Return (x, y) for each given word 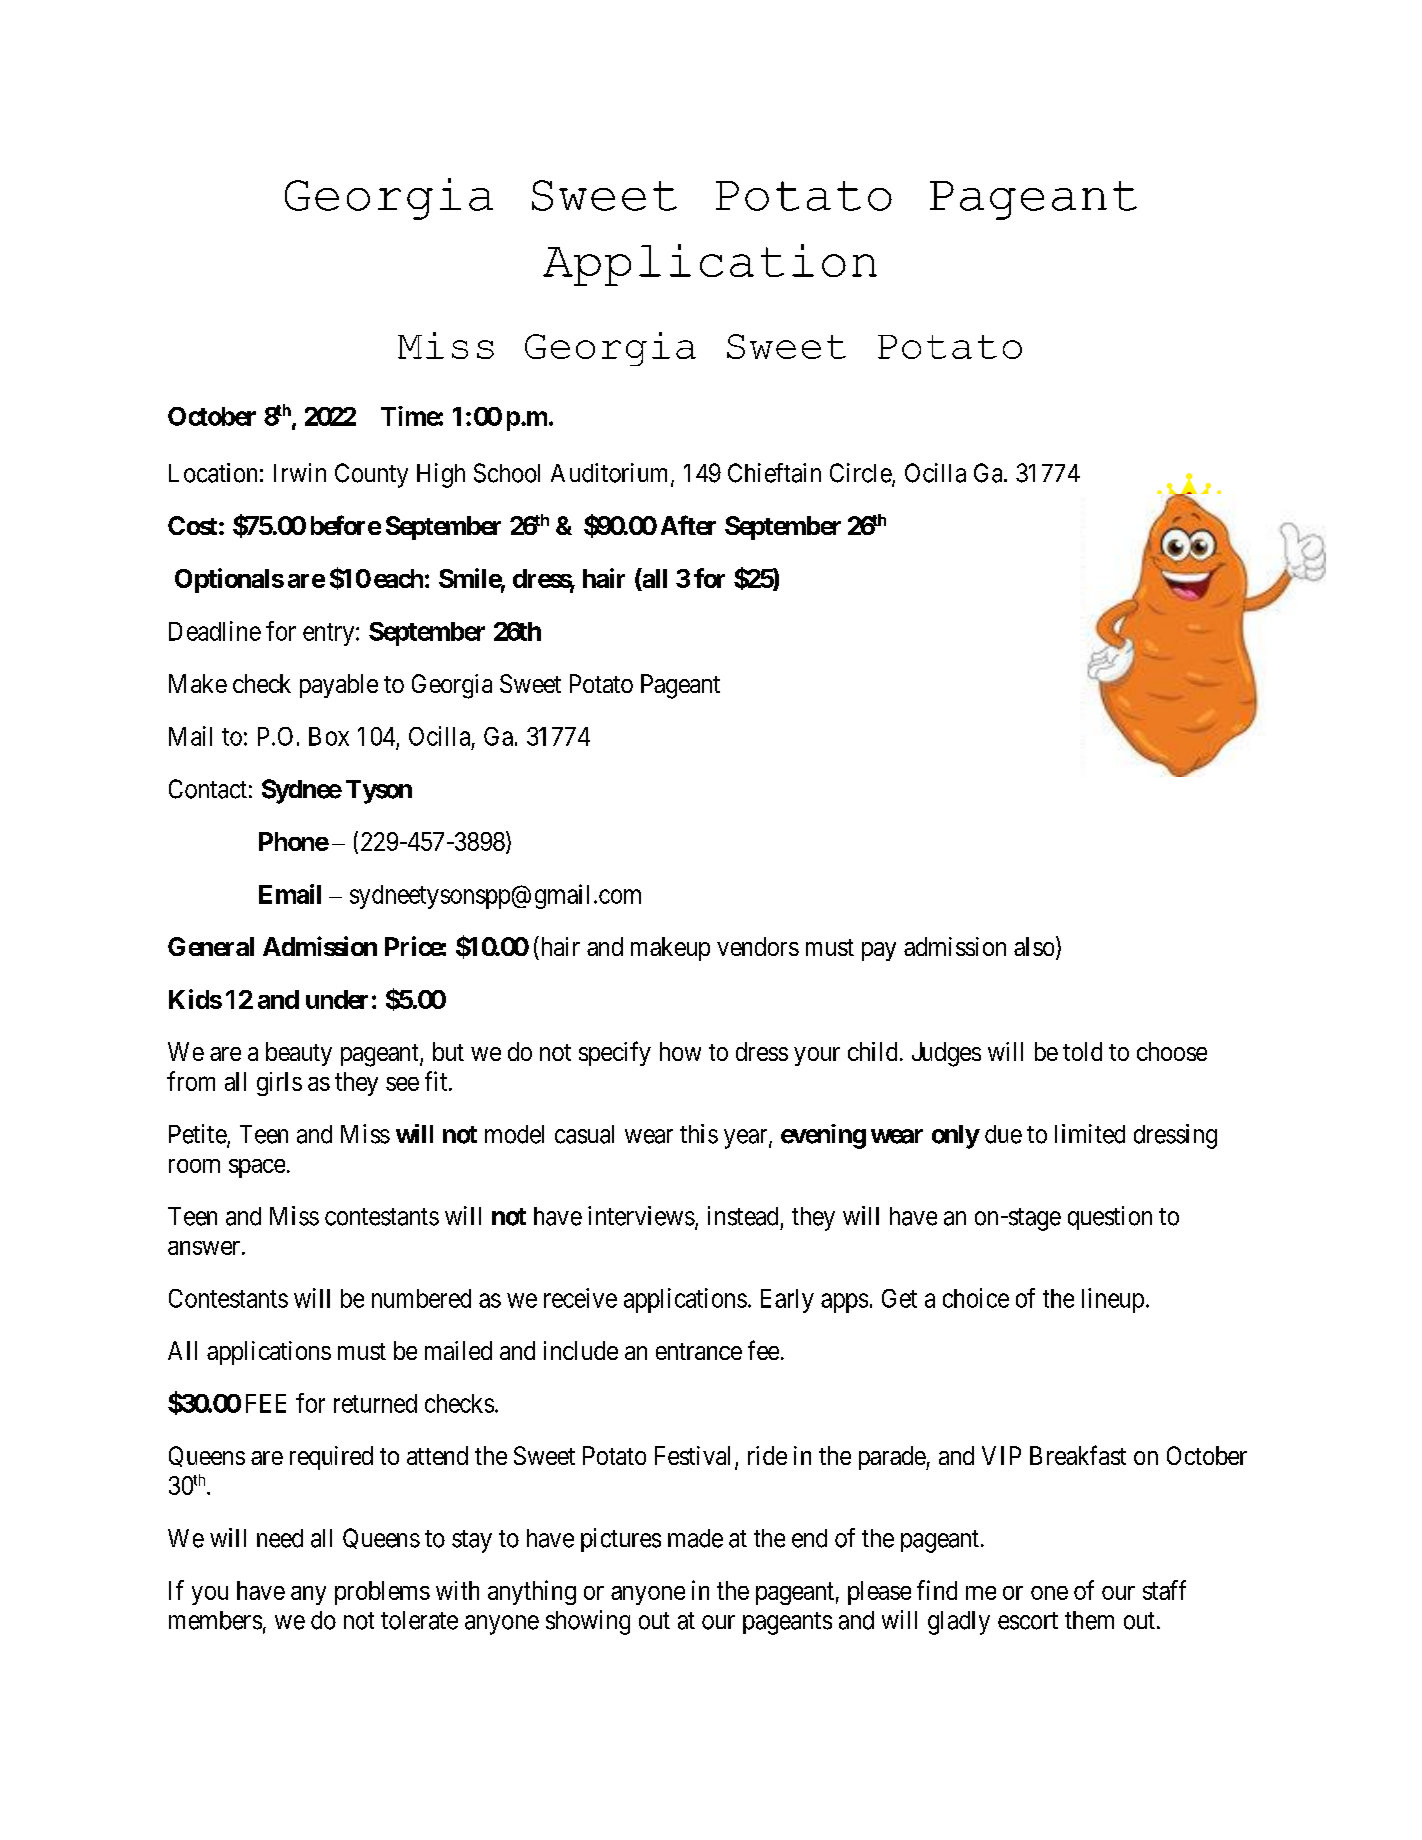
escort (1028, 1621)
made (695, 1538)
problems (382, 1593)
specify (615, 1053)
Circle (861, 474)
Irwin (300, 472)
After (688, 525)
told (1082, 1051)
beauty (299, 1054)
